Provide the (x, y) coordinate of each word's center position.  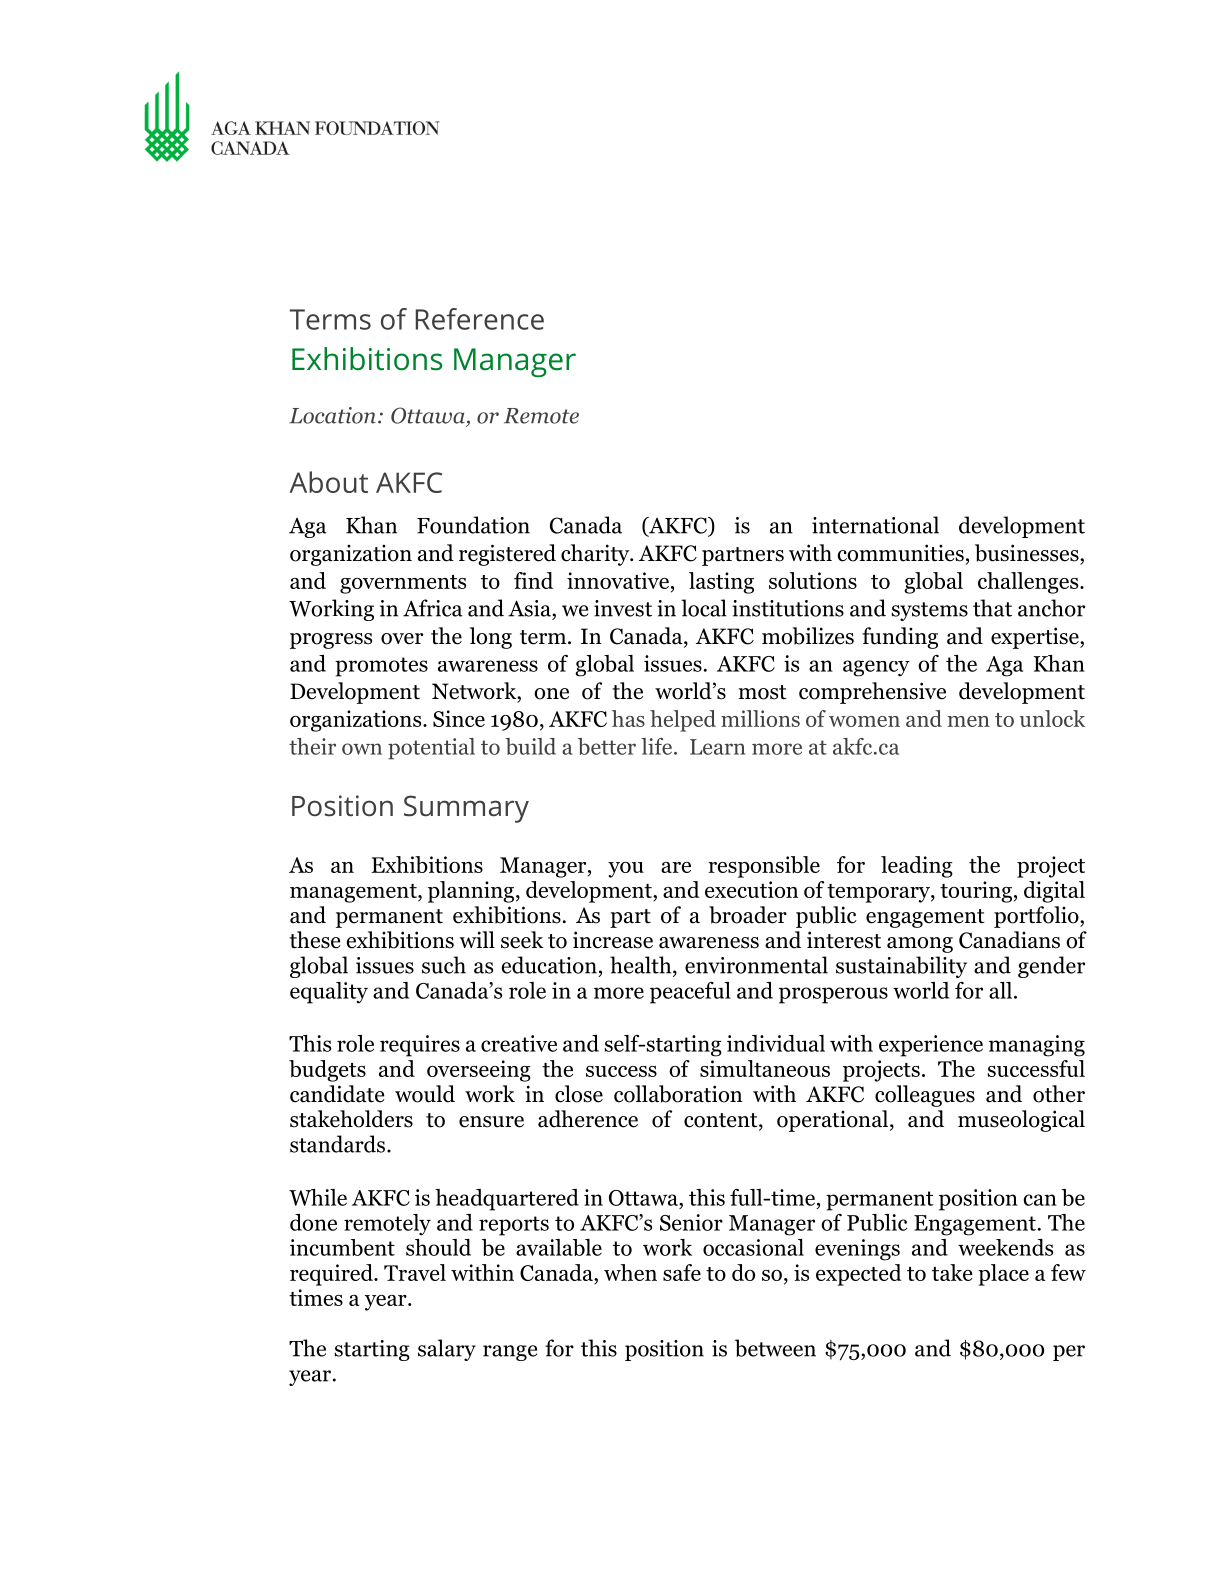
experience (931, 1046)
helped (683, 721)
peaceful (690, 993)
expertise (1036, 638)
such (444, 965)
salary (447, 1350)
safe (682, 1272)
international (875, 525)
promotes (381, 667)
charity (596, 555)
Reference (480, 319)
